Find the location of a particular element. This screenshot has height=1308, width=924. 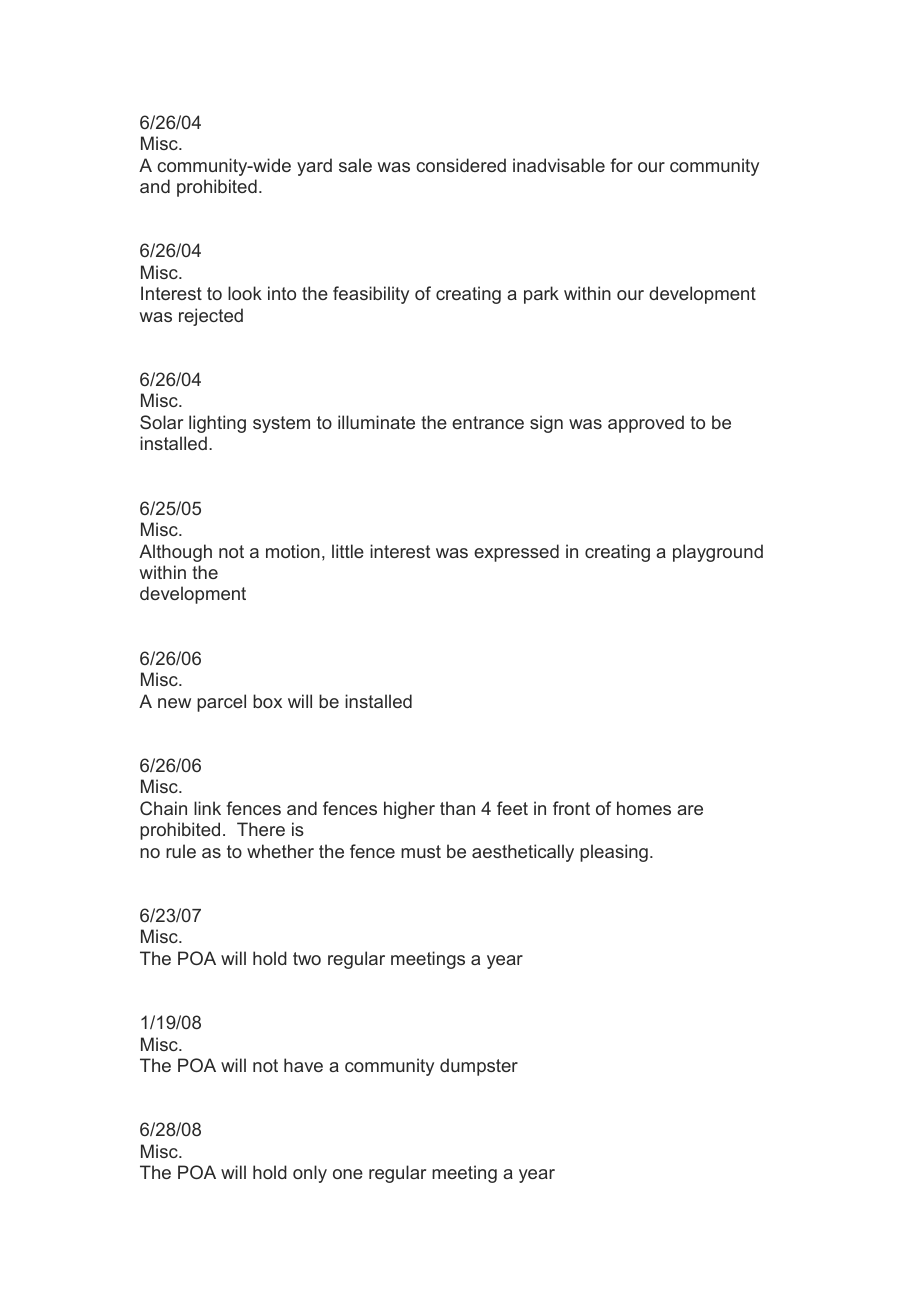

expressed is located at coordinates (516, 553).
